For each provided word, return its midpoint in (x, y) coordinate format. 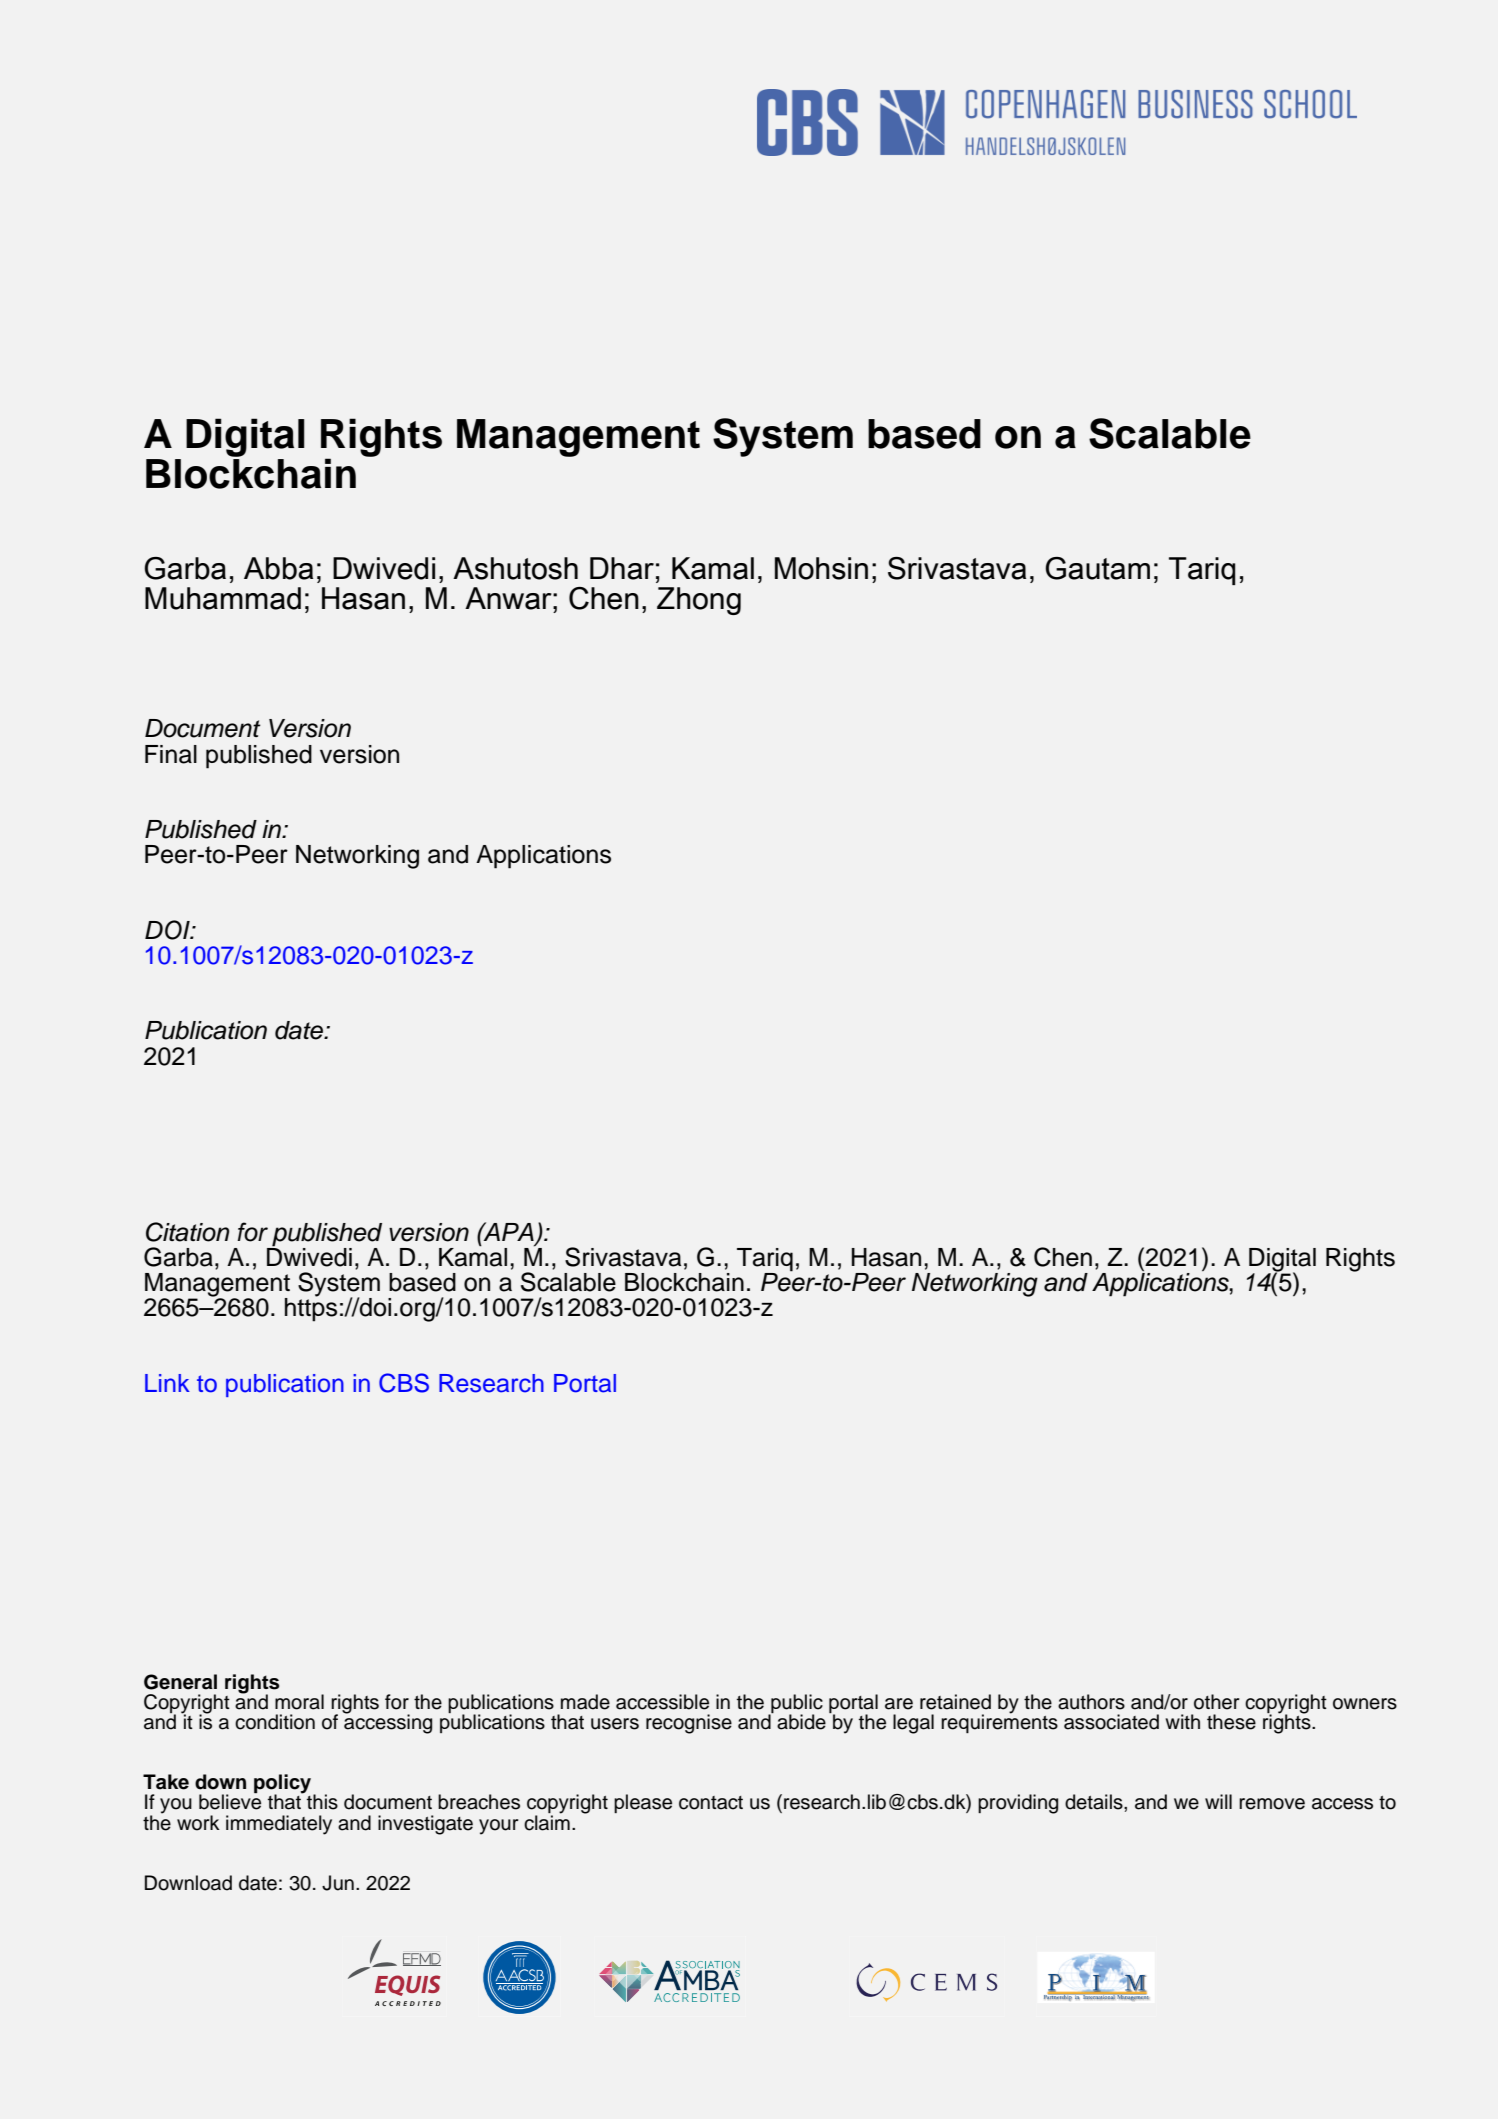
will (1218, 1801)
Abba (278, 568)
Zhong (699, 601)
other (1217, 1702)
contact (711, 1803)
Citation (187, 1232)
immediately (279, 1825)
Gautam (1097, 568)
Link (167, 1383)
